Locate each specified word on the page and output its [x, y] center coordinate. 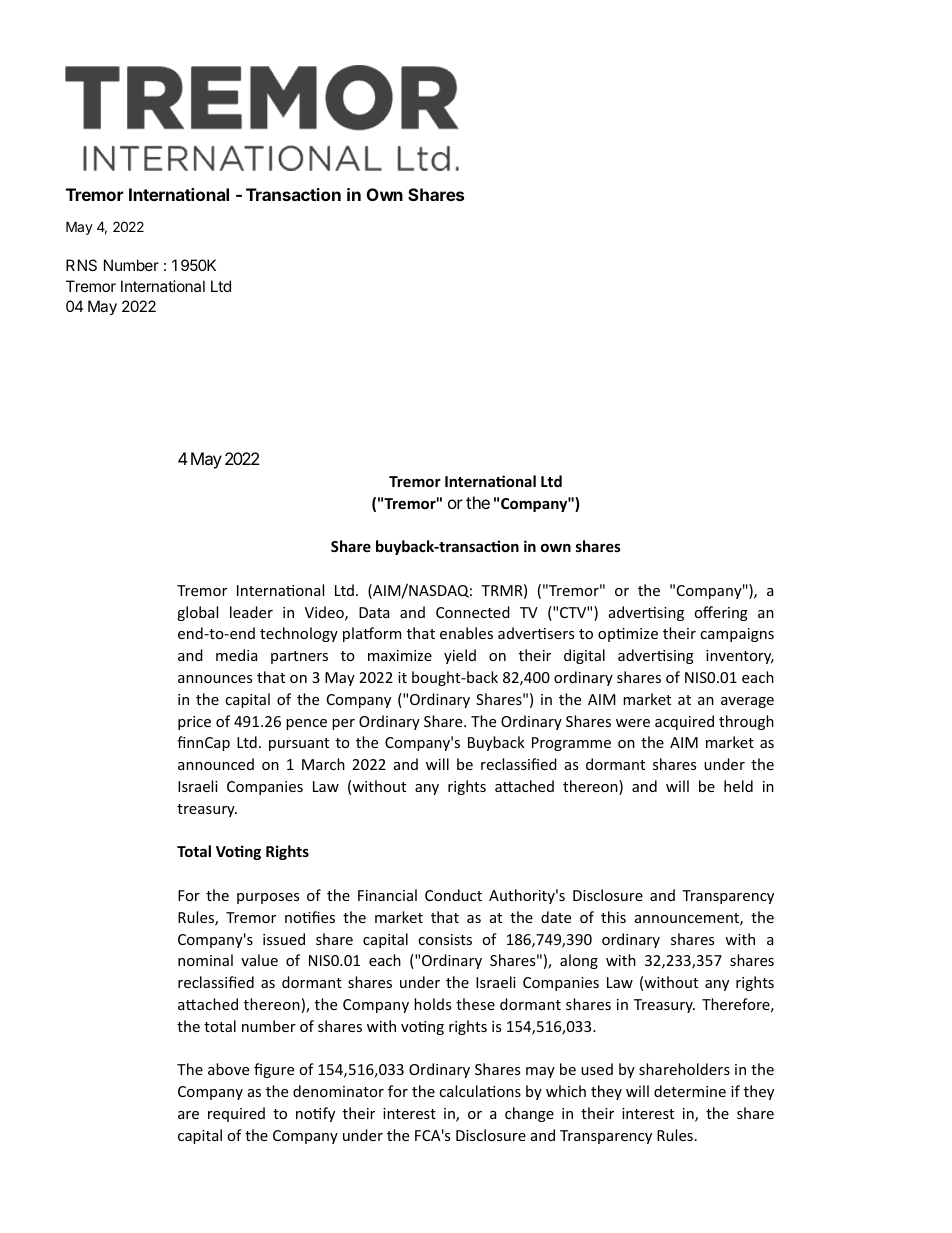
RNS [81, 265]
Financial [387, 895]
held [738, 786]
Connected [473, 612]
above [228, 1069]
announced [216, 764]
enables [466, 633]
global [197, 613]
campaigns [737, 635]
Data [374, 612]
